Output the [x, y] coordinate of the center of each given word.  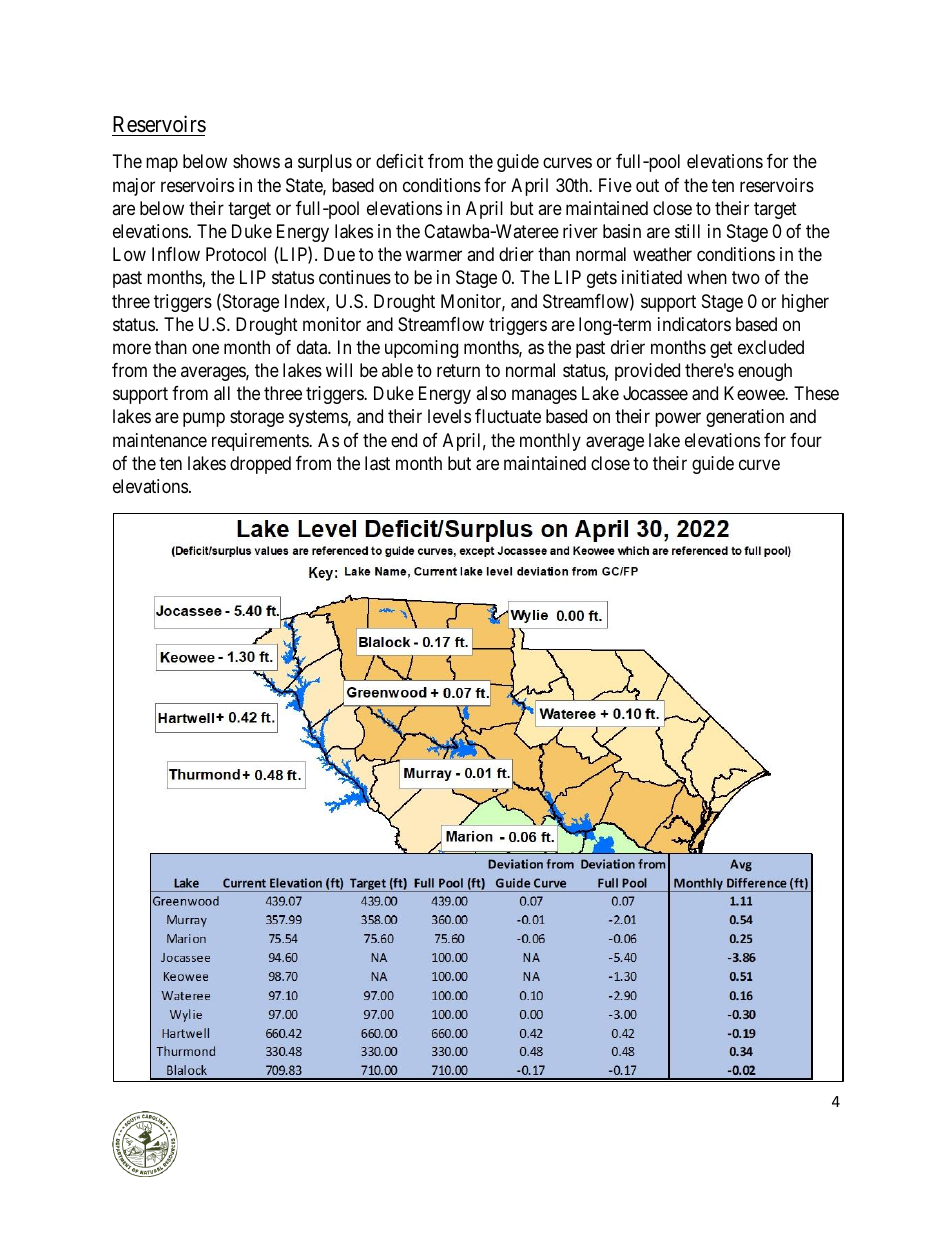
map [162, 165]
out [647, 185]
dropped [260, 465]
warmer [434, 256]
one [205, 348]
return [458, 370]
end [404, 440]
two [746, 278]
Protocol [236, 254]
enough [765, 372]
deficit [400, 161]
